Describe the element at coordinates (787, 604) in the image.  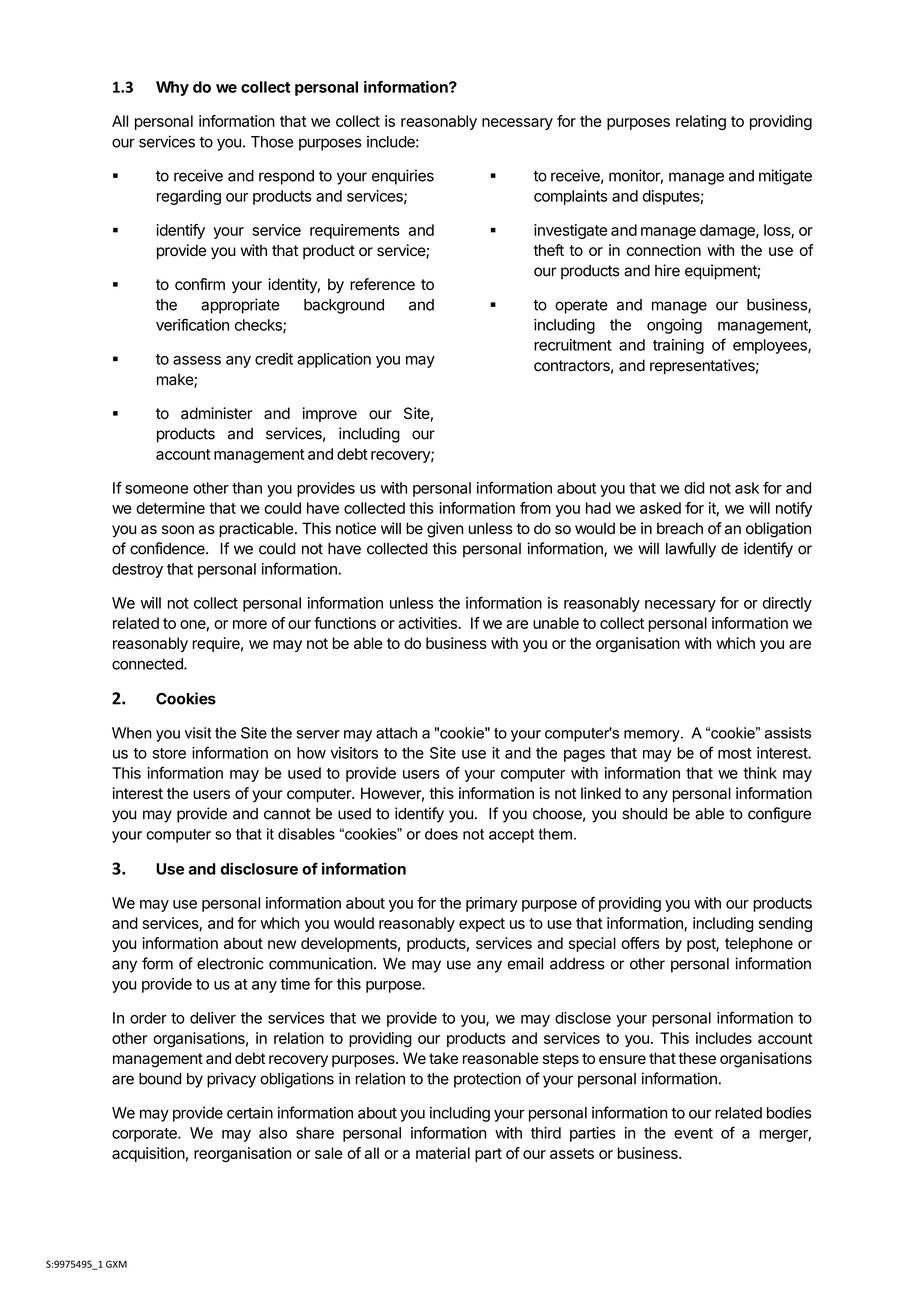
I see `directly` at that location.
